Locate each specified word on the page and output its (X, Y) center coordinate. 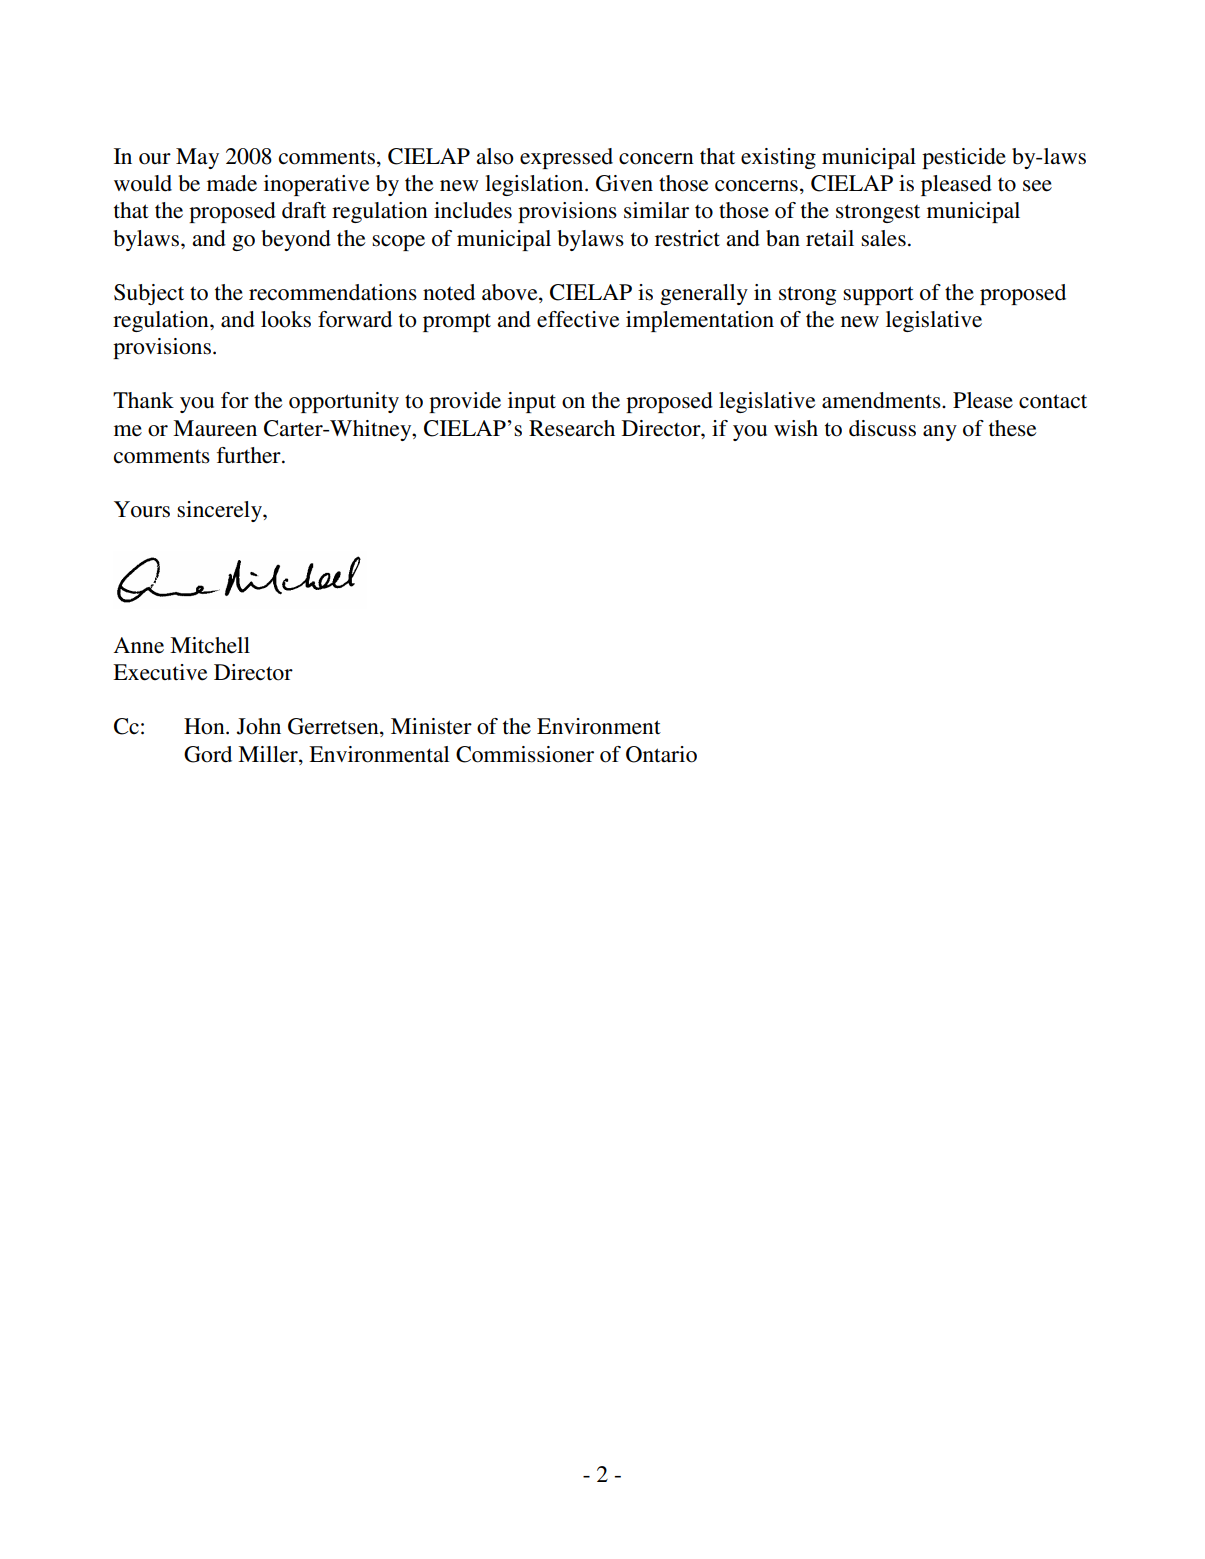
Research (572, 428)
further (250, 455)
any (940, 433)
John (259, 726)
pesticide (964, 158)
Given (624, 183)
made (232, 183)
